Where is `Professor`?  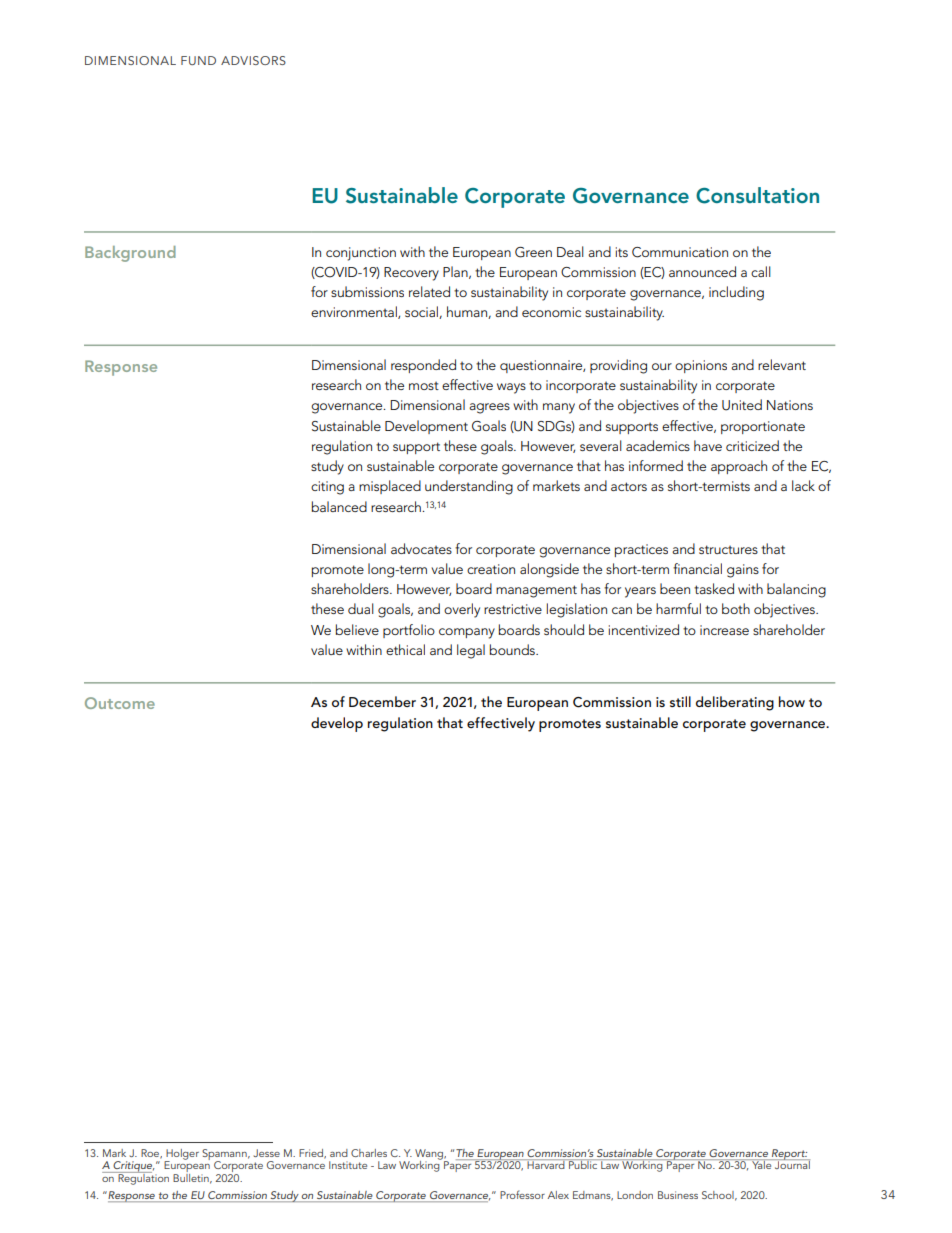 Professor is located at coordinates (522, 1194).
